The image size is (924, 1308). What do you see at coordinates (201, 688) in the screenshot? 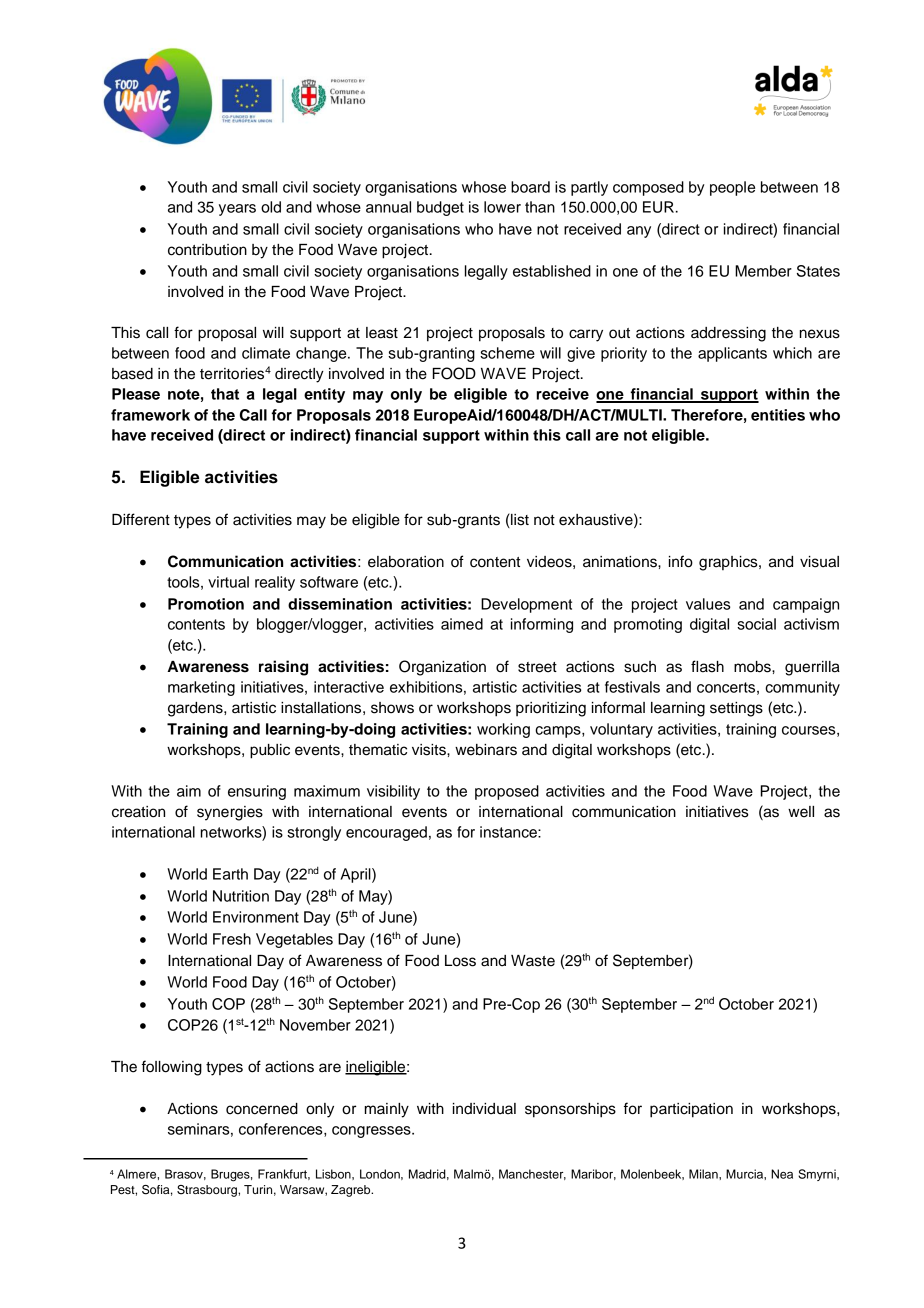
I see `marketing` at bounding box center [201, 688].
